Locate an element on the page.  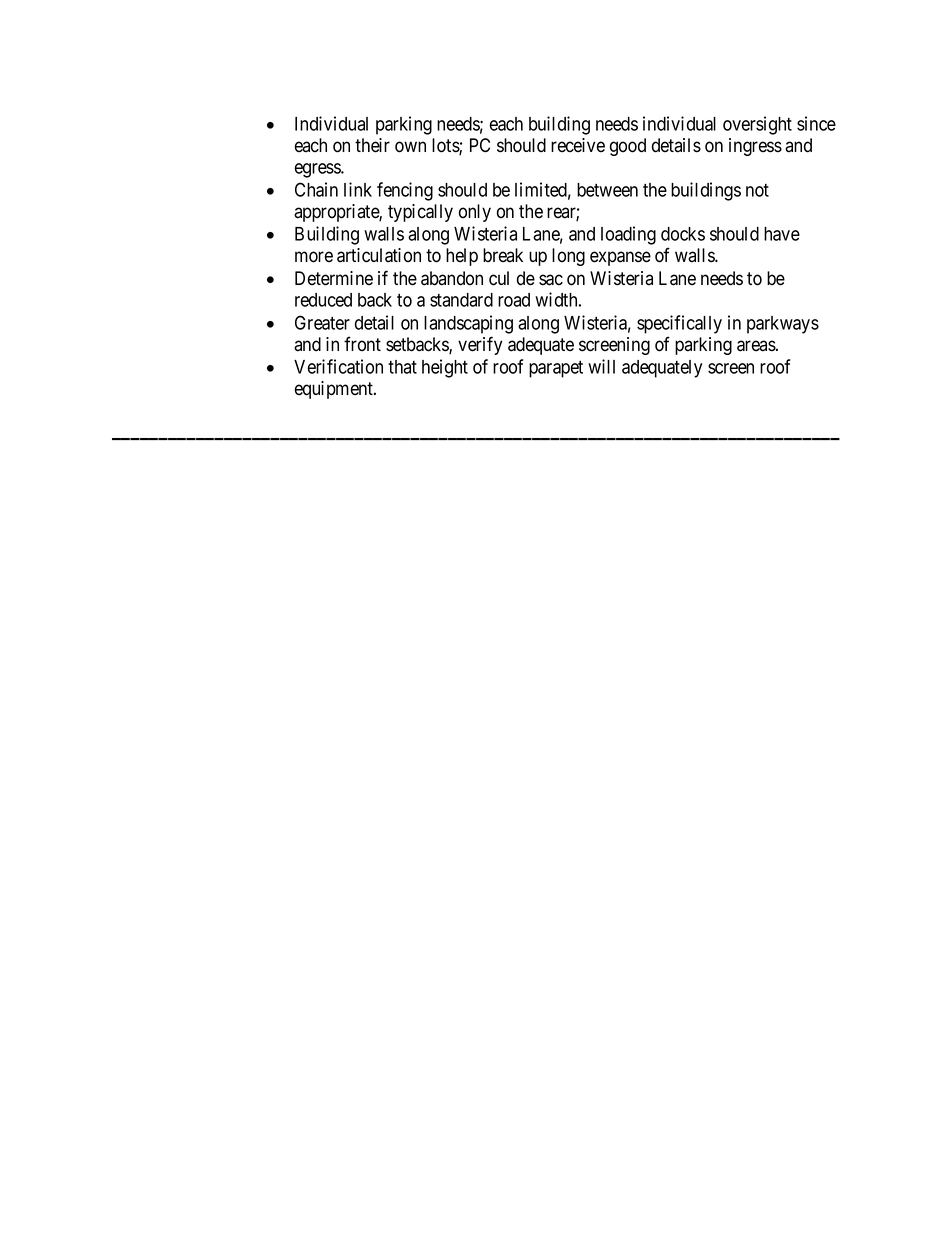
articulation is located at coordinates (379, 255).
